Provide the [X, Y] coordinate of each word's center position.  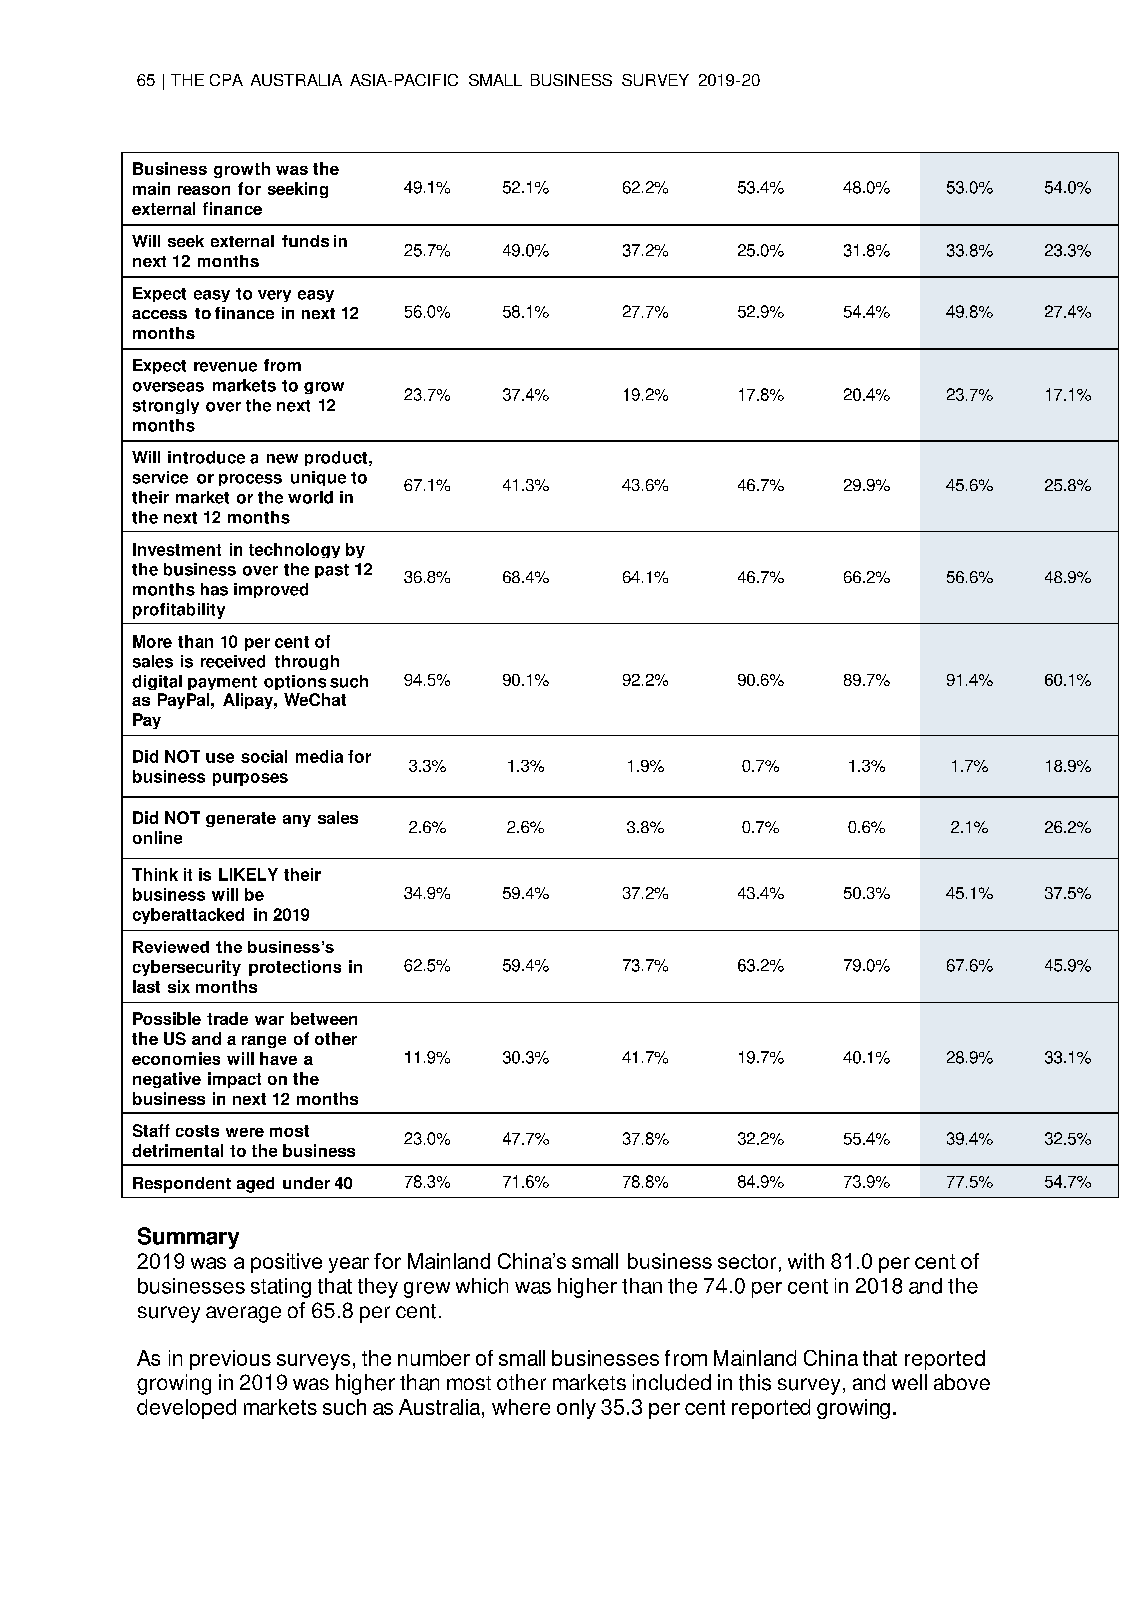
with [806, 1261]
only [576, 1409]
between [324, 1018]
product [336, 458]
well [909, 1382]
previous [230, 1360]
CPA [226, 80]
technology [294, 550]
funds [305, 241]
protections [295, 968]
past [332, 571]
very [274, 296]
